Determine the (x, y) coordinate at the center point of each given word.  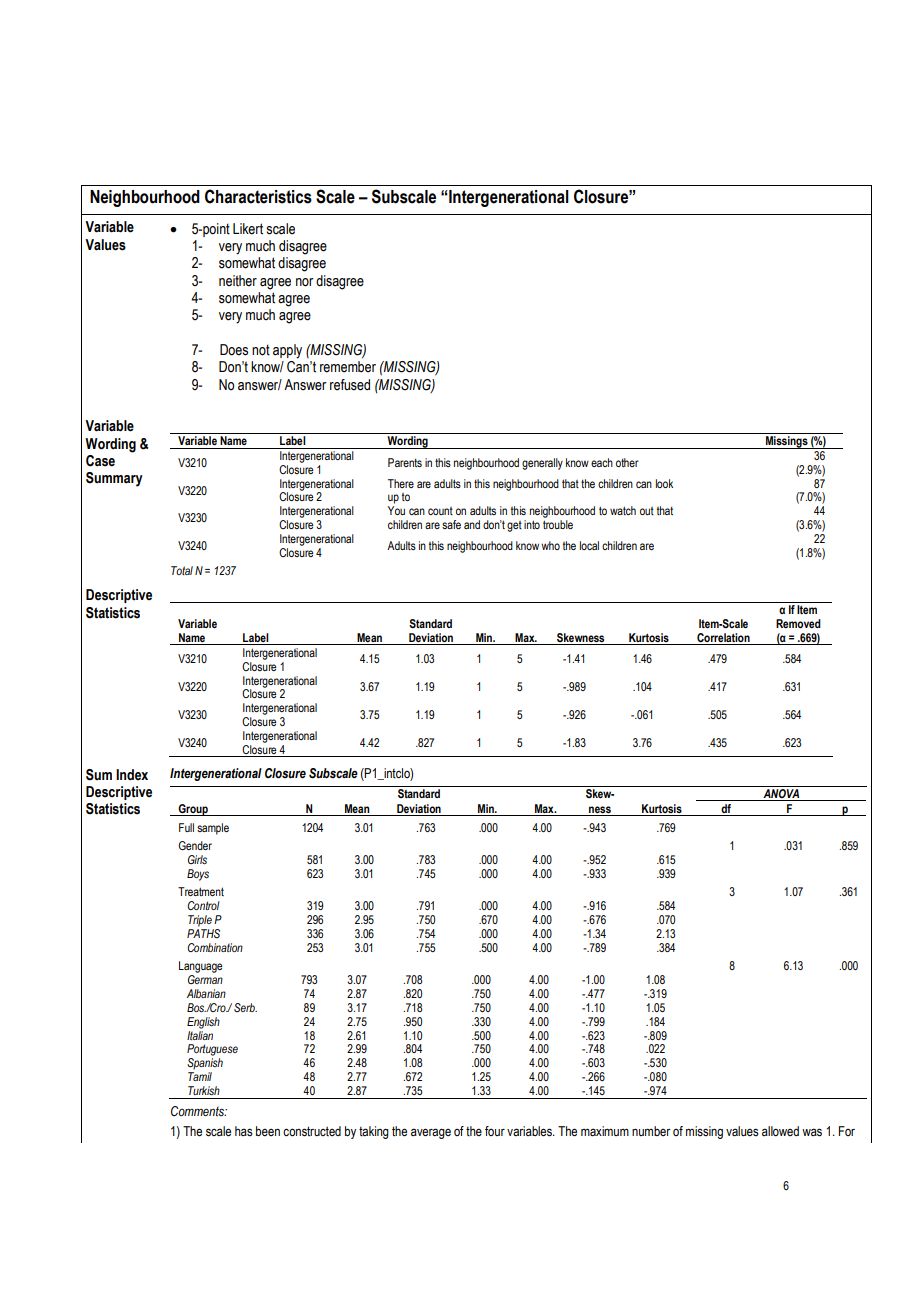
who (550, 545)
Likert (248, 229)
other (627, 462)
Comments (199, 1111)
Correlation (723, 639)
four (495, 1131)
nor (305, 282)
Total (182, 570)
